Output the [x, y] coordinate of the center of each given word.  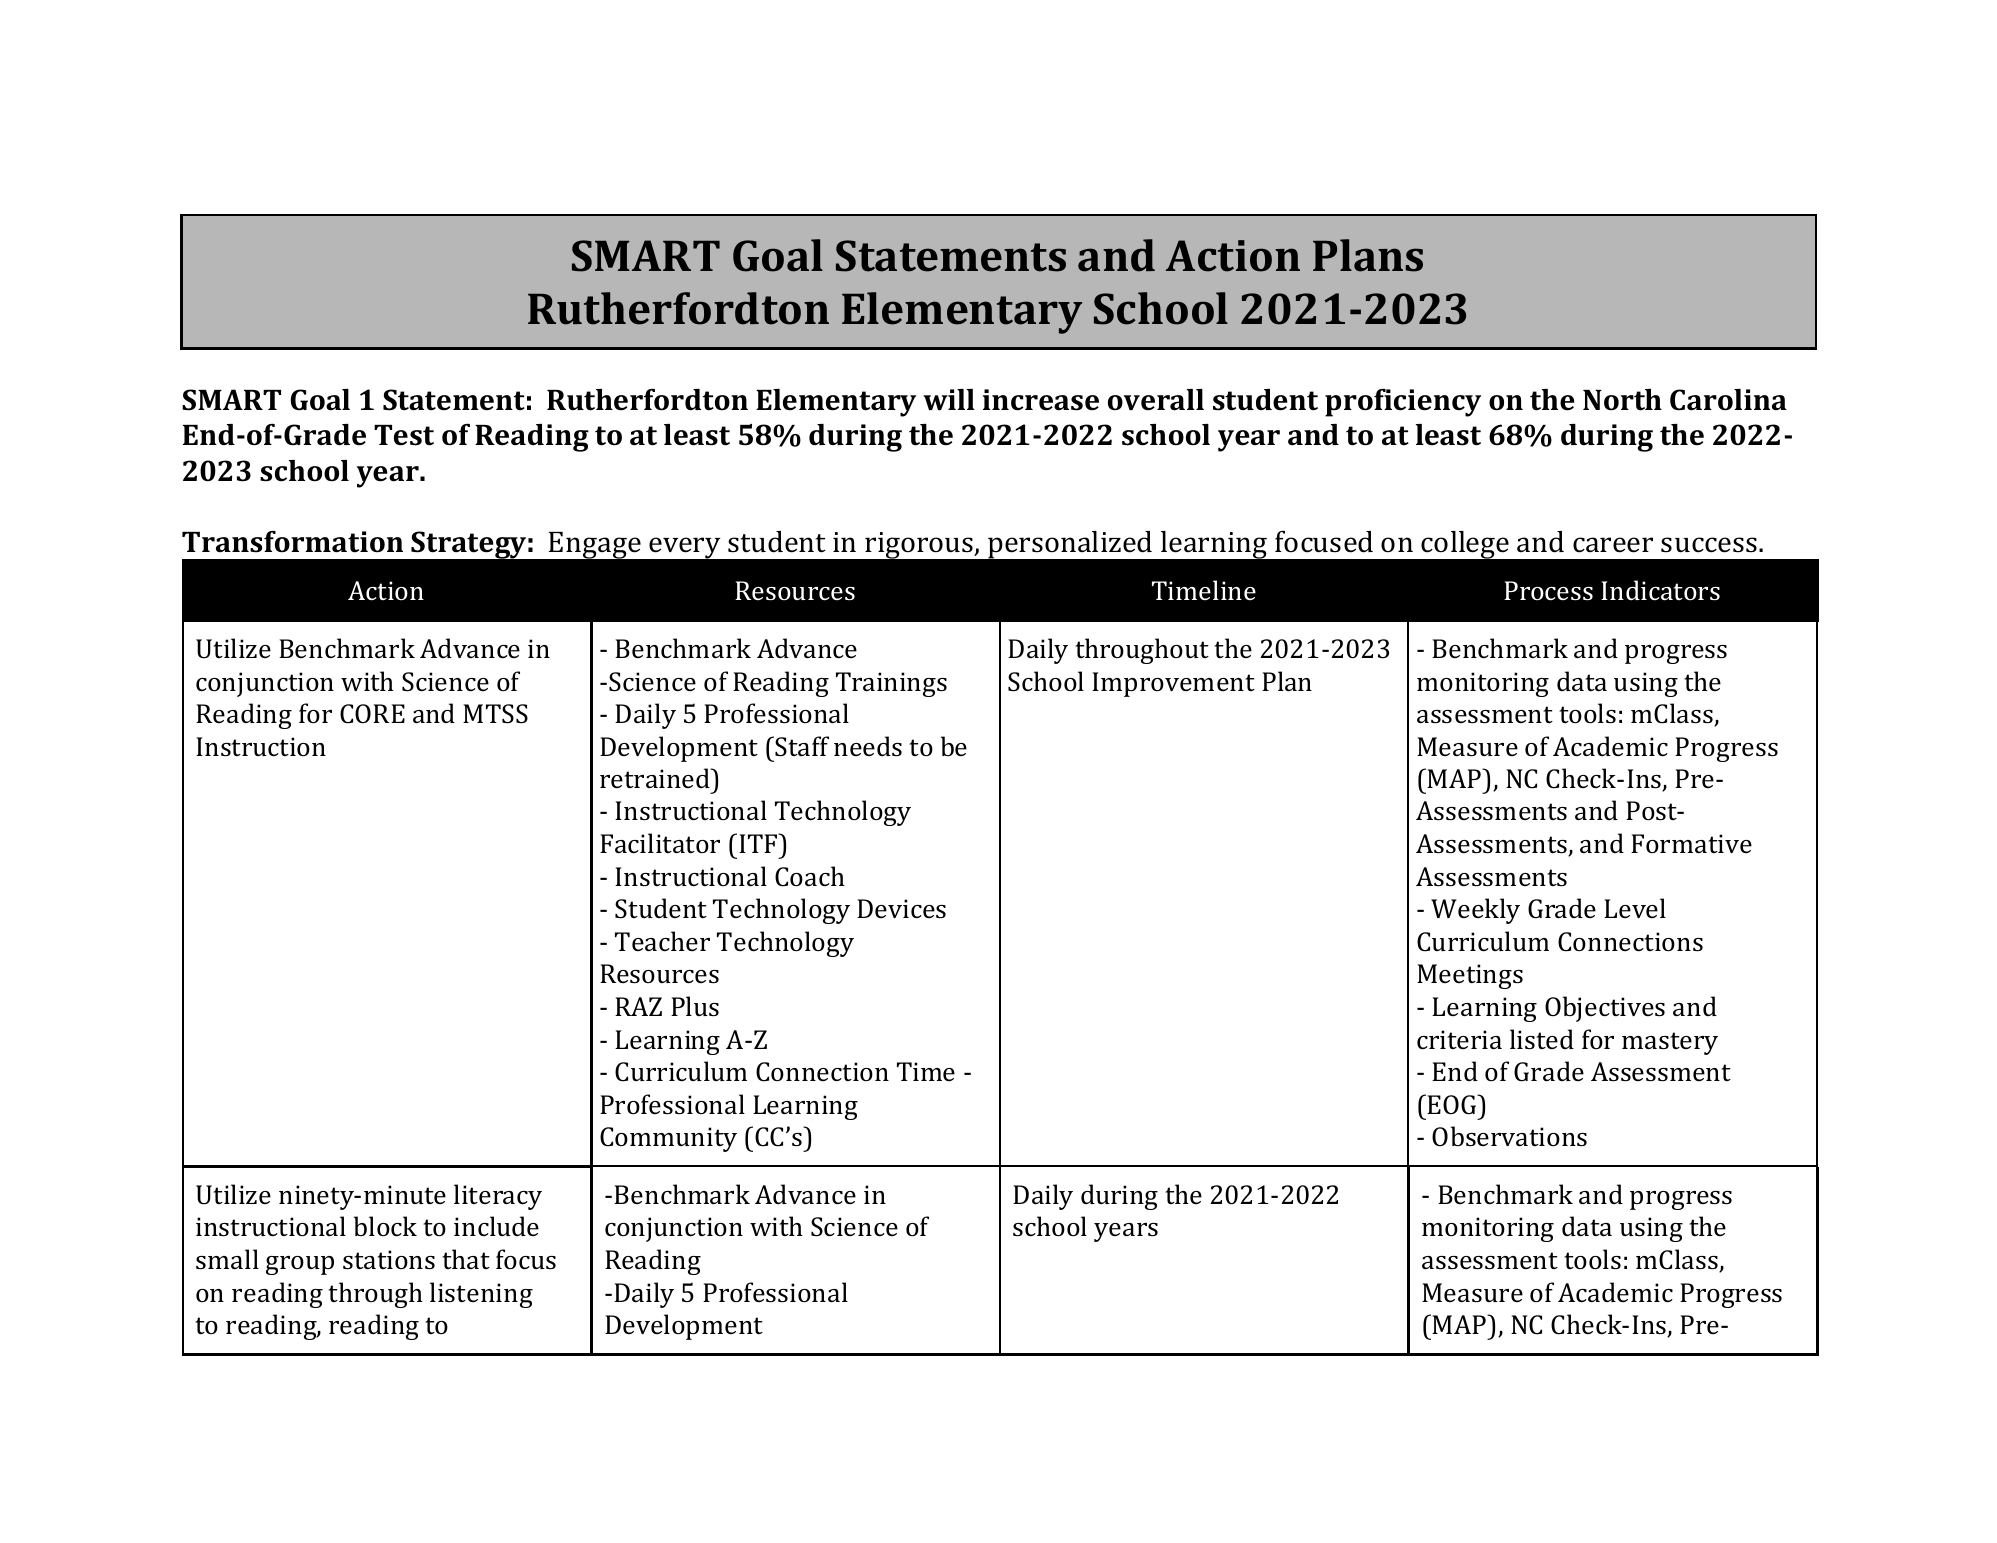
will [949, 399]
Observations [1509, 1136]
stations [389, 1260]
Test [404, 435]
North [1622, 400]
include [496, 1226]
